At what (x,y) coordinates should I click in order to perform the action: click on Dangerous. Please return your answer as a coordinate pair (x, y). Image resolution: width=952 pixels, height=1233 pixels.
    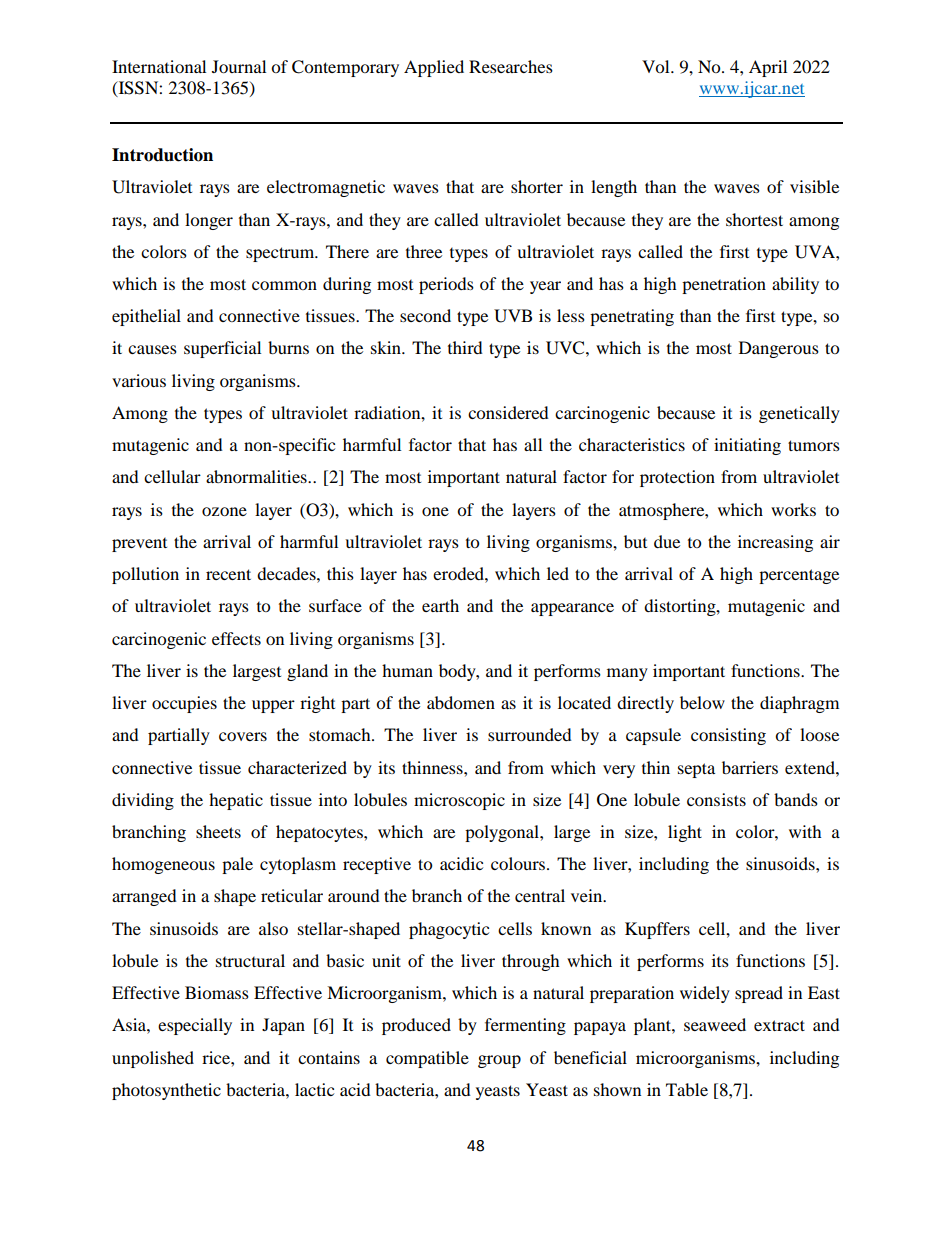
    Looking at the image, I should click on (779, 349).
